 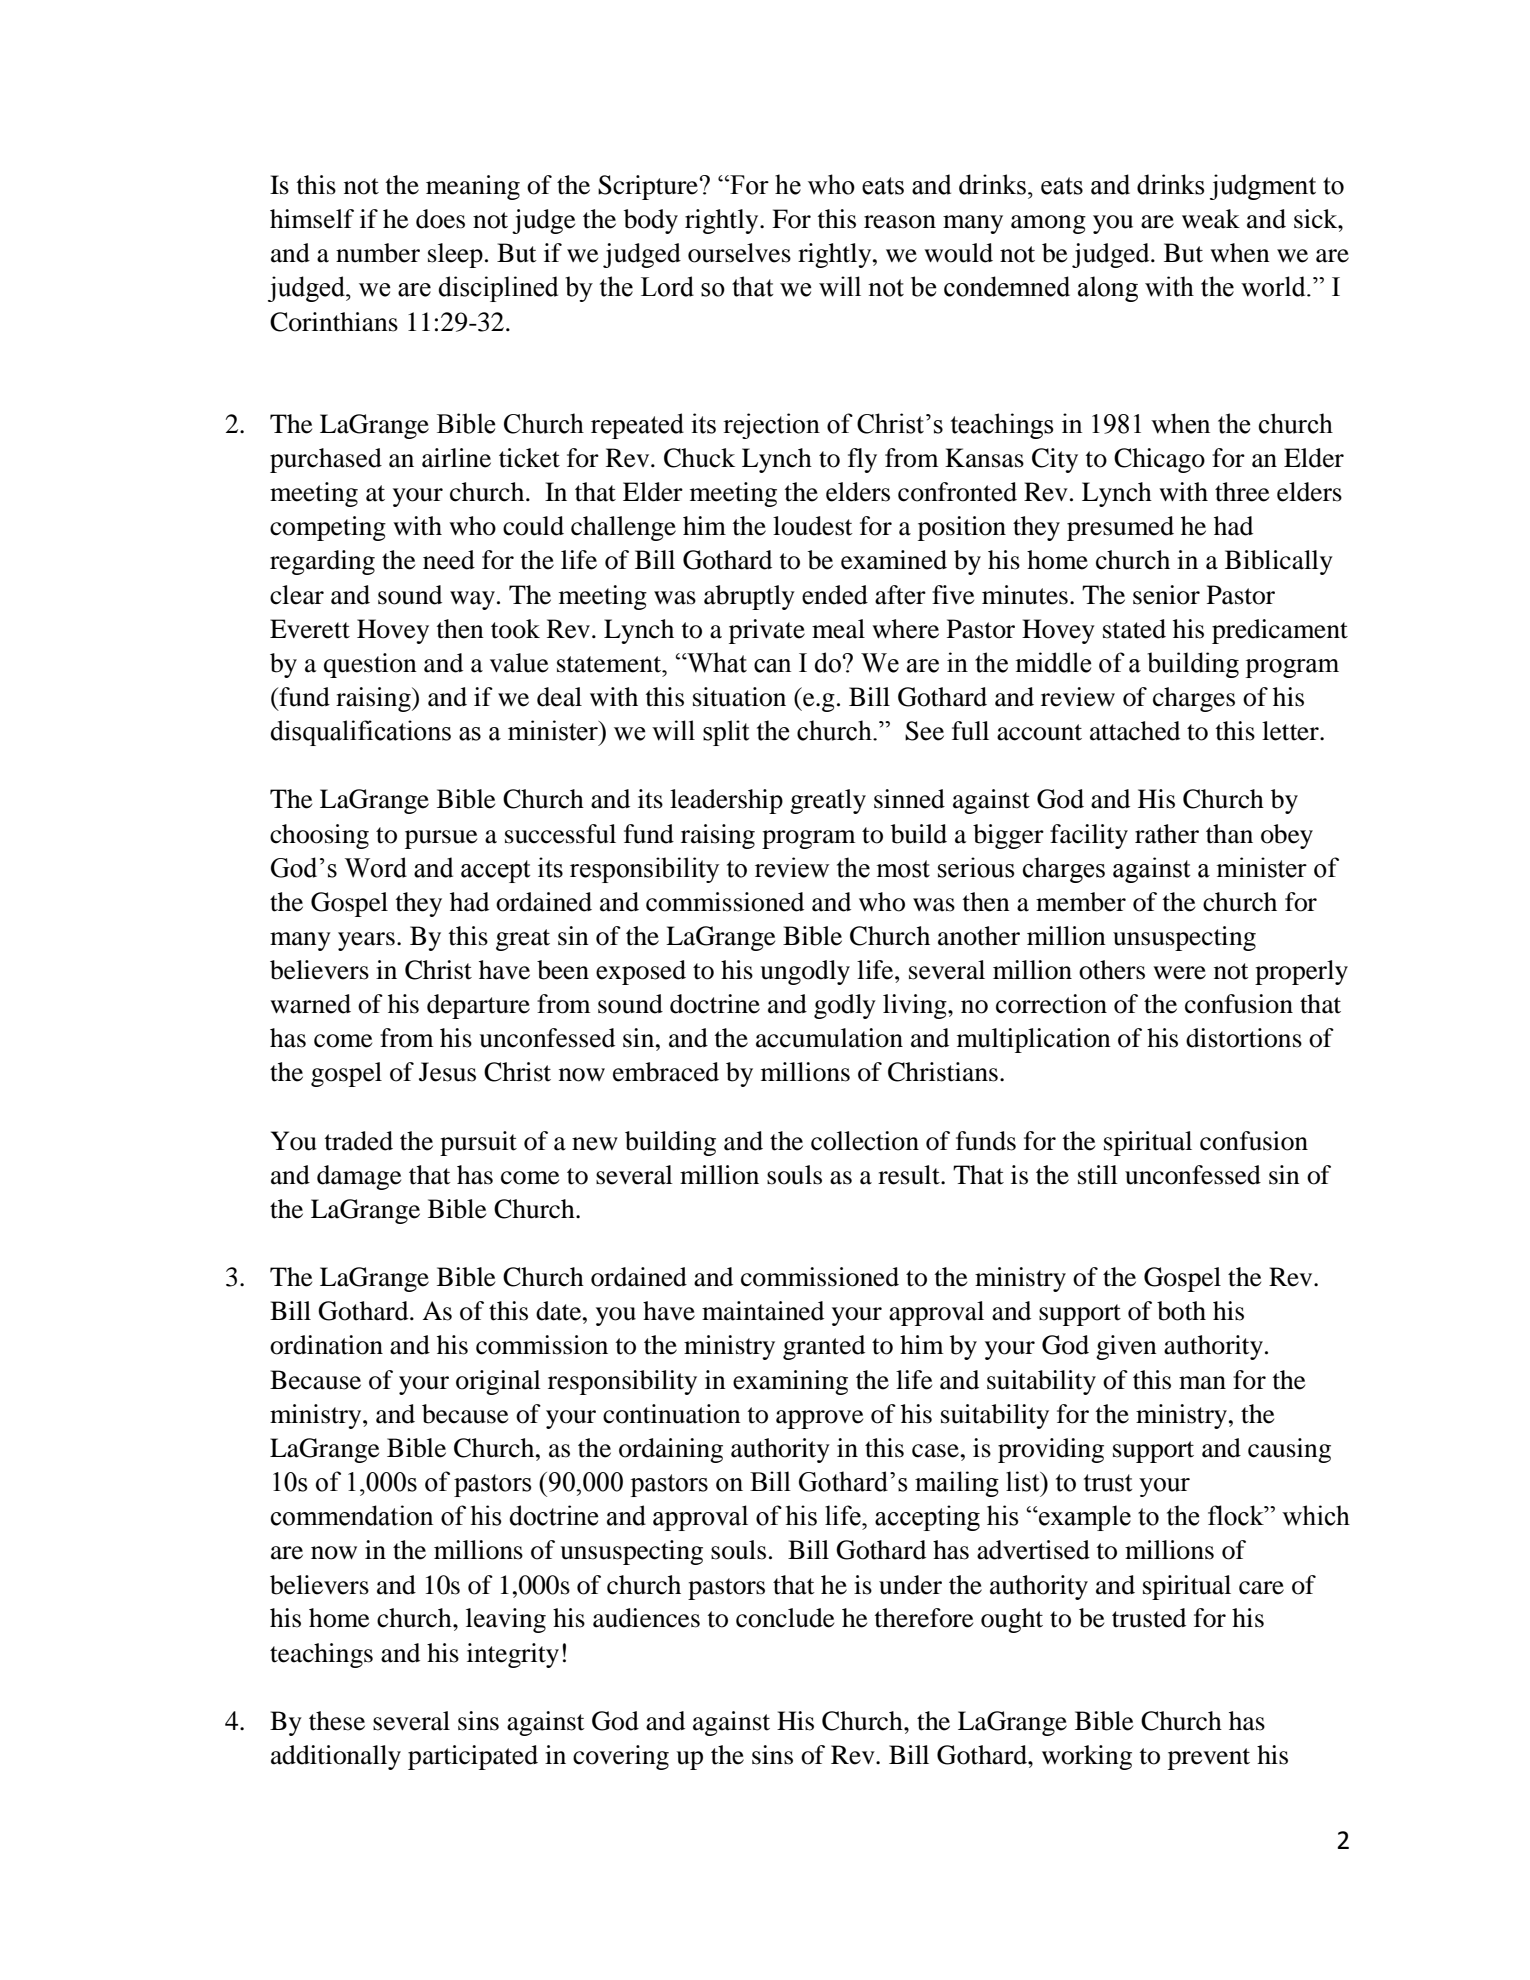 What do you see at coordinates (1181, 1311) in the document?
I see `both` at bounding box center [1181, 1311].
